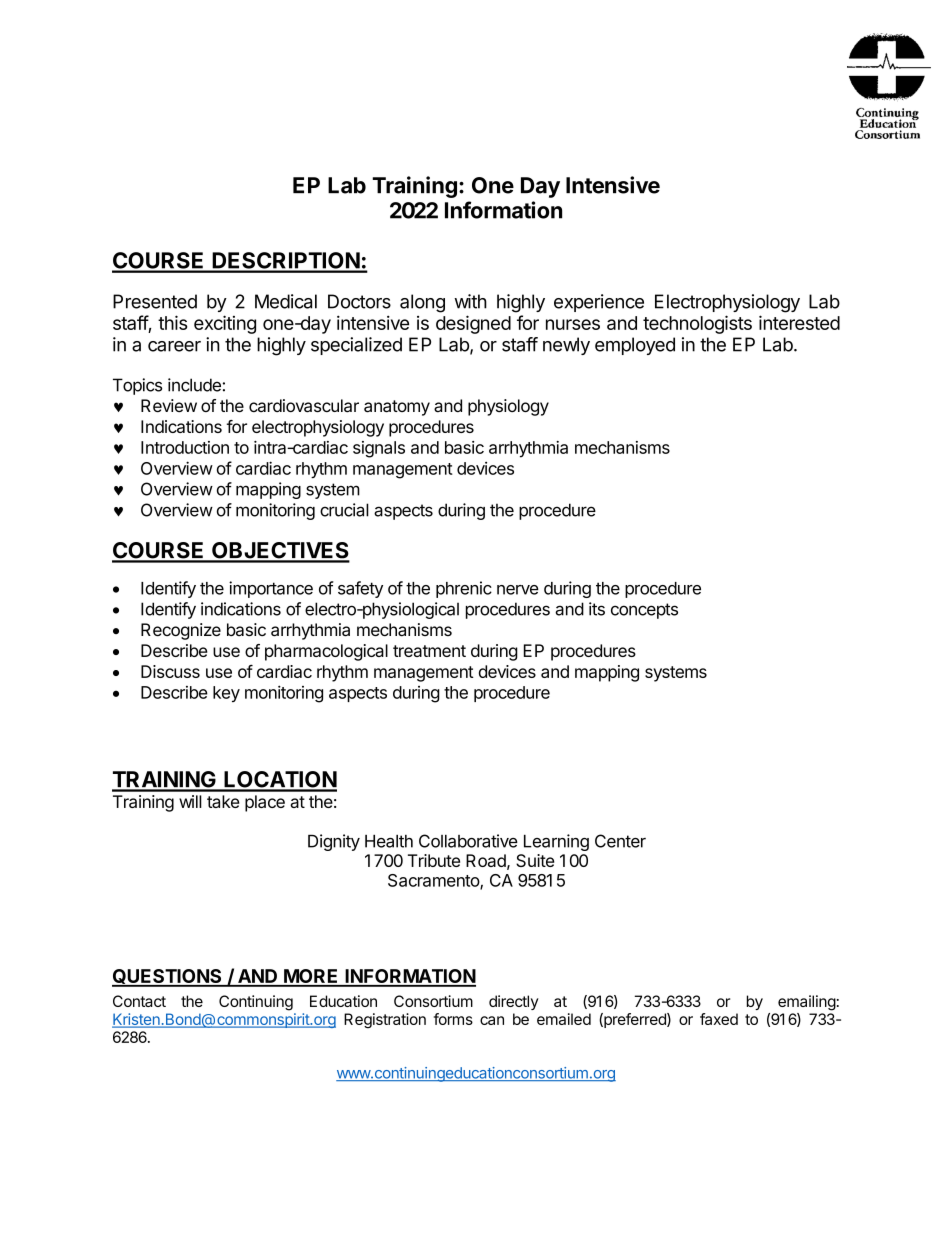  I want to click on QUESTIONS, so click(168, 977).
